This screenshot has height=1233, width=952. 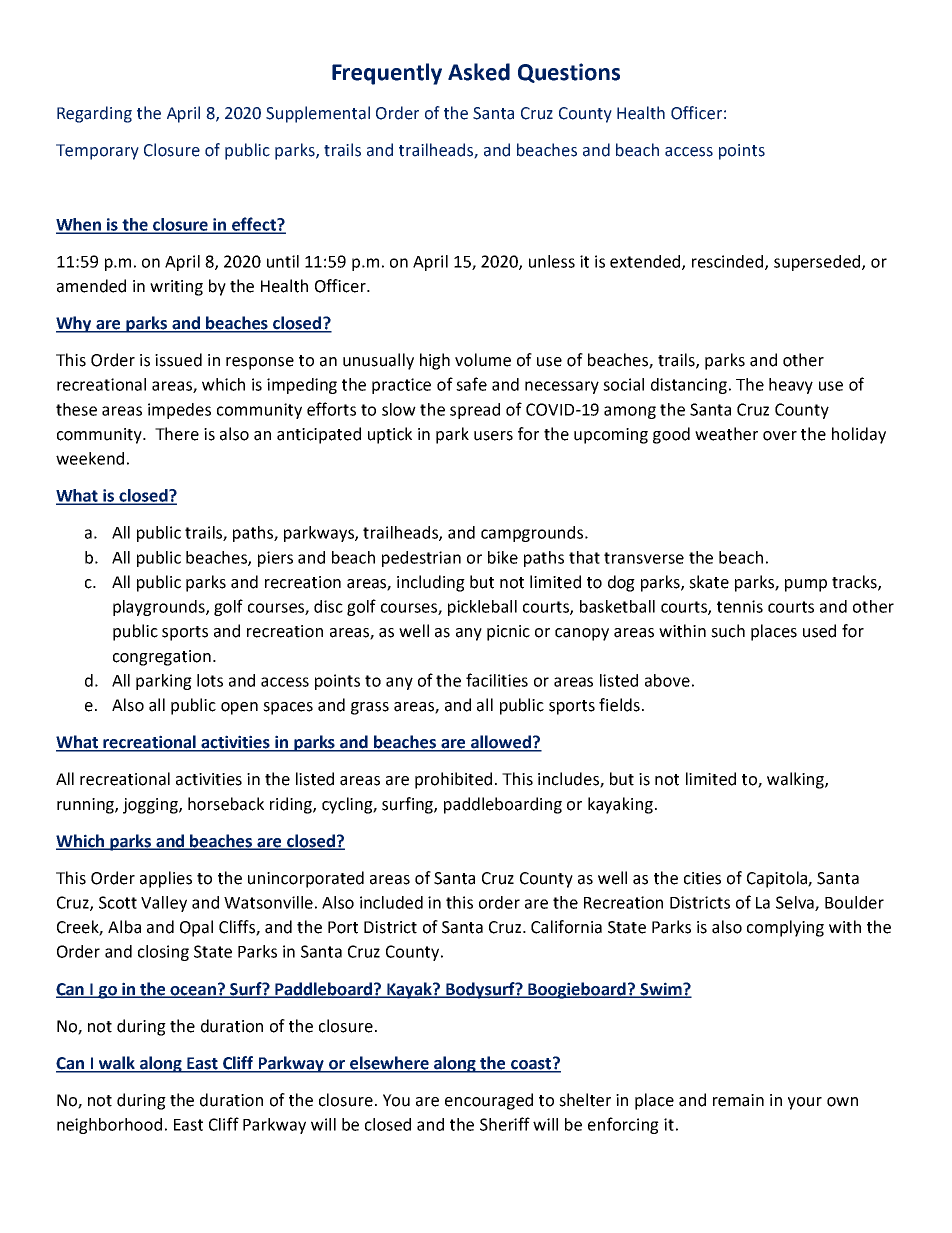 I want to click on tennis, so click(x=740, y=606).
